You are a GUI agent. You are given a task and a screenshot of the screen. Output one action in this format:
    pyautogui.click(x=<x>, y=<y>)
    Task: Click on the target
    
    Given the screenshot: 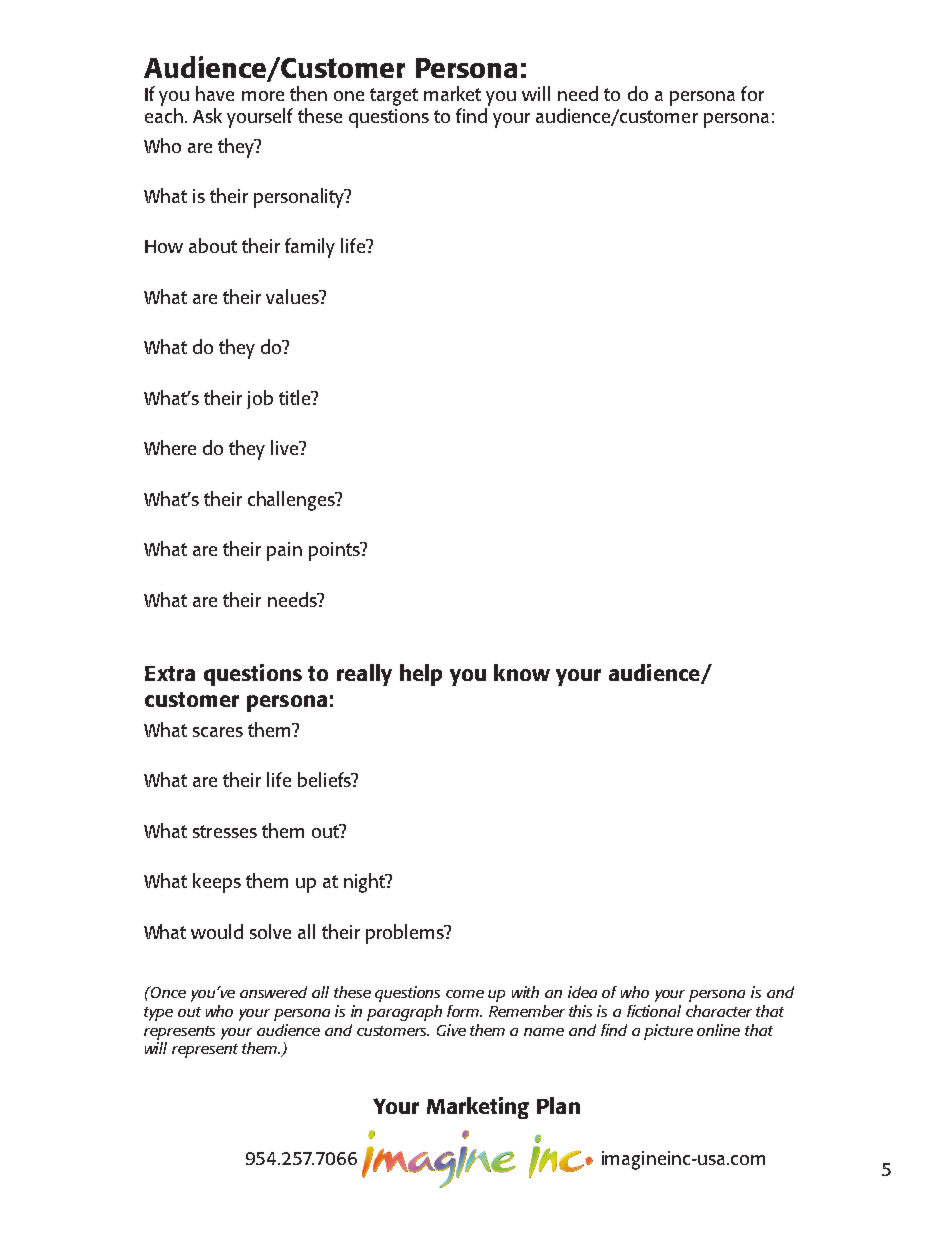 What is the action you would take?
    pyautogui.click(x=394, y=97)
